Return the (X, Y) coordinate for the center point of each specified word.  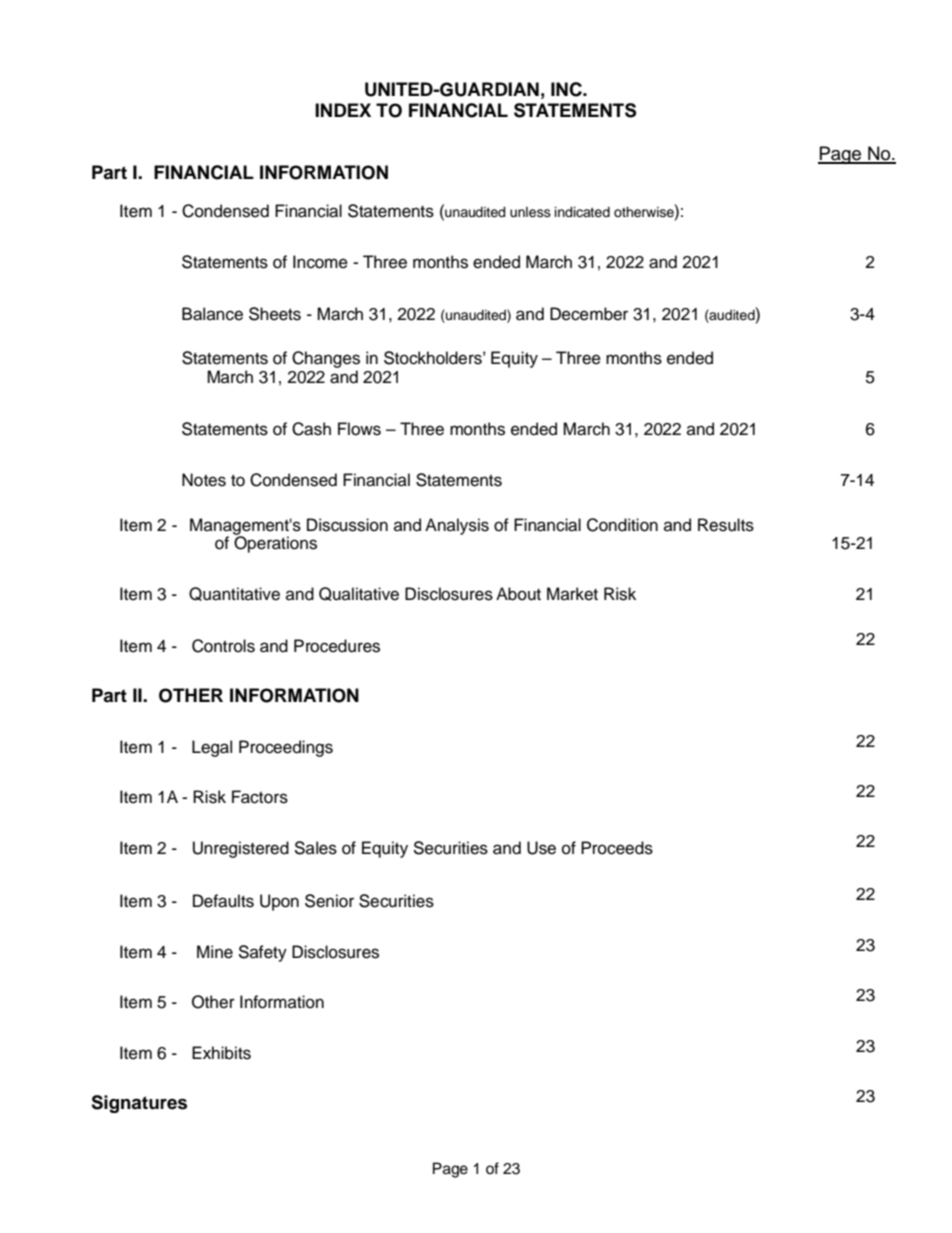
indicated (582, 212)
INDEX (343, 110)
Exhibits (221, 1053)
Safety (262, 953)
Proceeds (617, 848)
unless (530, 212)
